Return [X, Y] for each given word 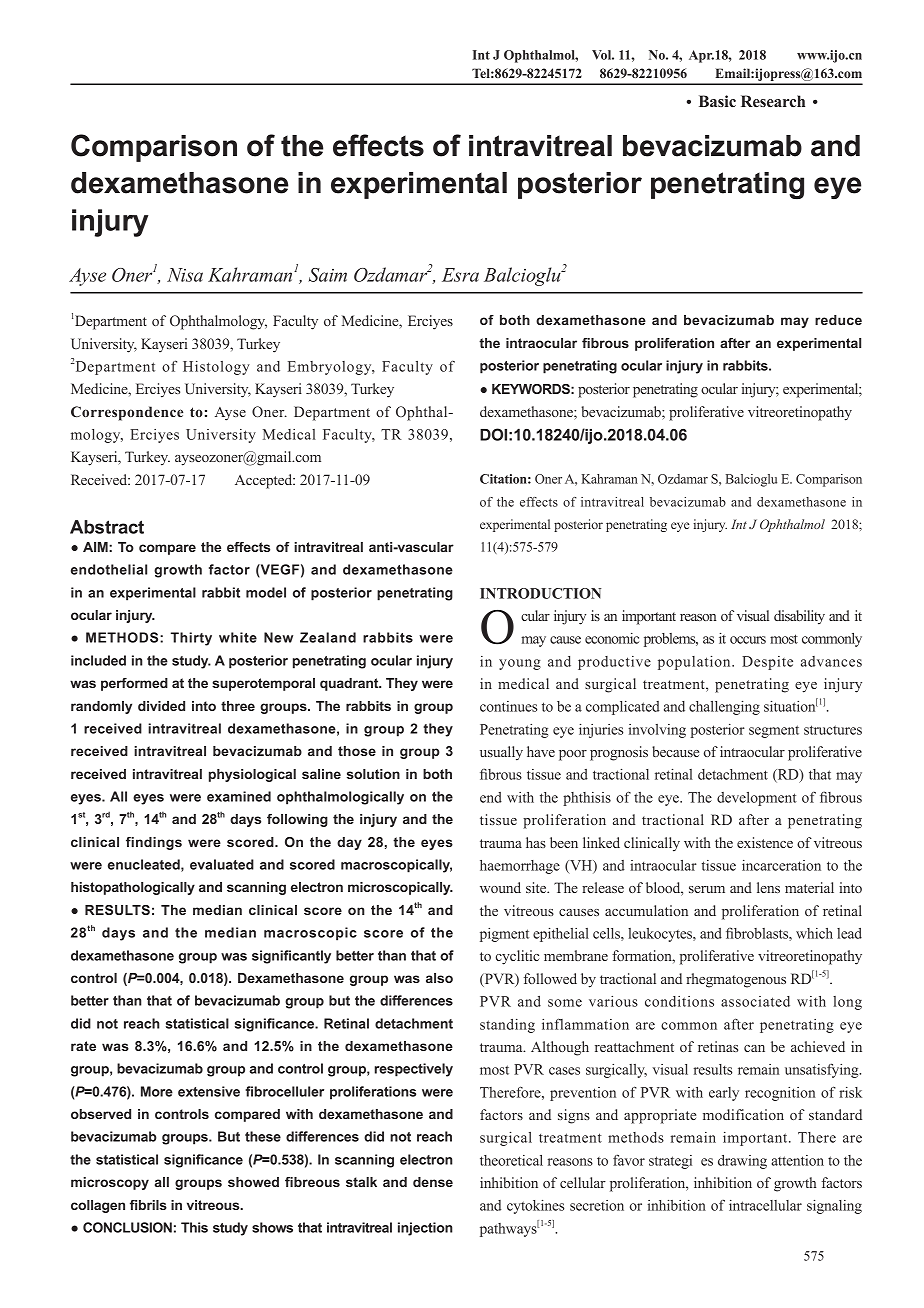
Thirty [191, 639]
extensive [209, 1091]
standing [507, 1026]
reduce [838, 320]
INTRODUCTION [540, 593]
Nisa [185, 275]
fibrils [148, 1205]
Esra [460, 275]
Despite [767, 663]
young [520, 664]
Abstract [107, 527]
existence [765, 842]
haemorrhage [520, 867]
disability [799, 617]
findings [154, 843]
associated [755, 1001]
